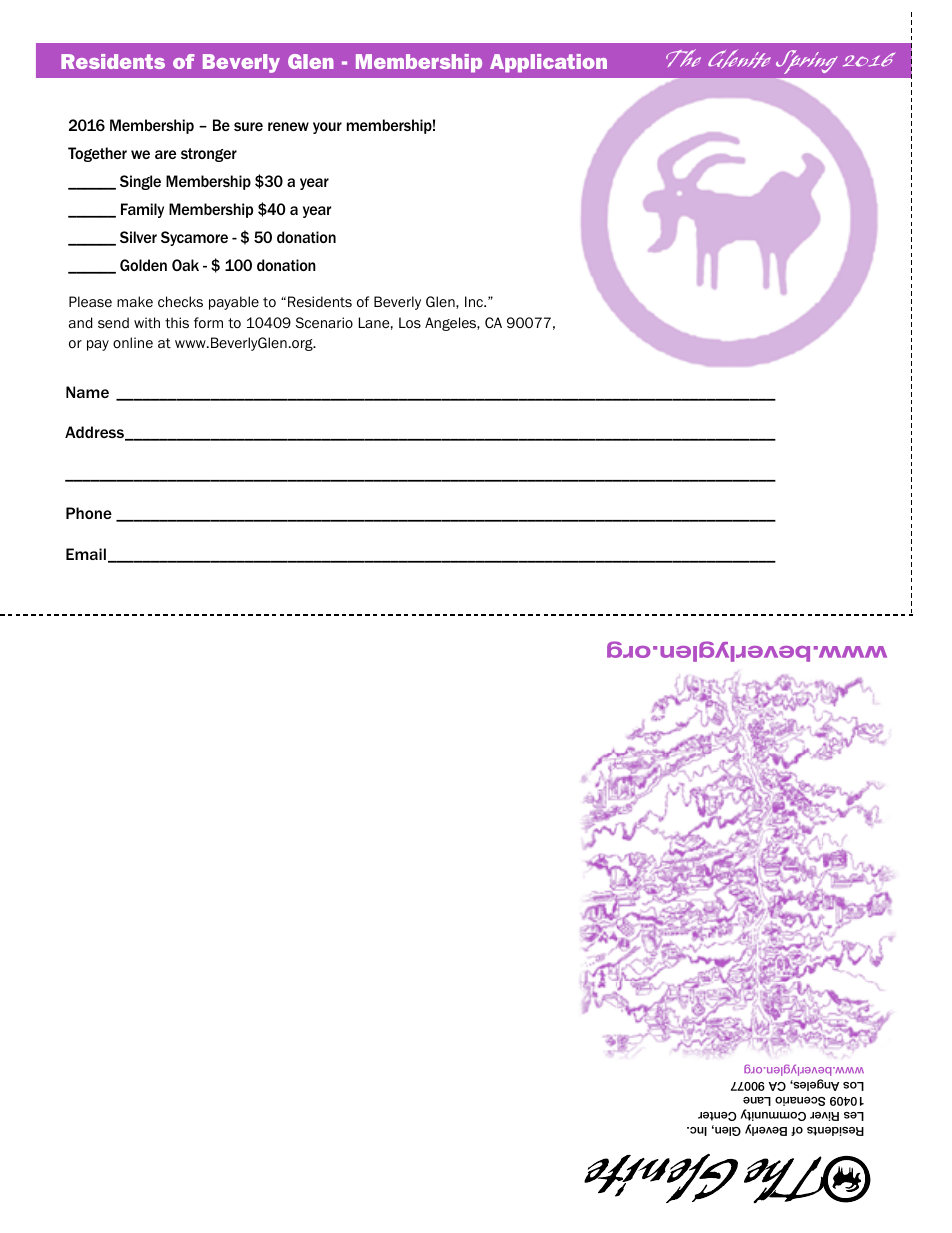 Image resolution: width=952 pixels, height=1233 pixels. I want to click on form, so click(208, 322).
